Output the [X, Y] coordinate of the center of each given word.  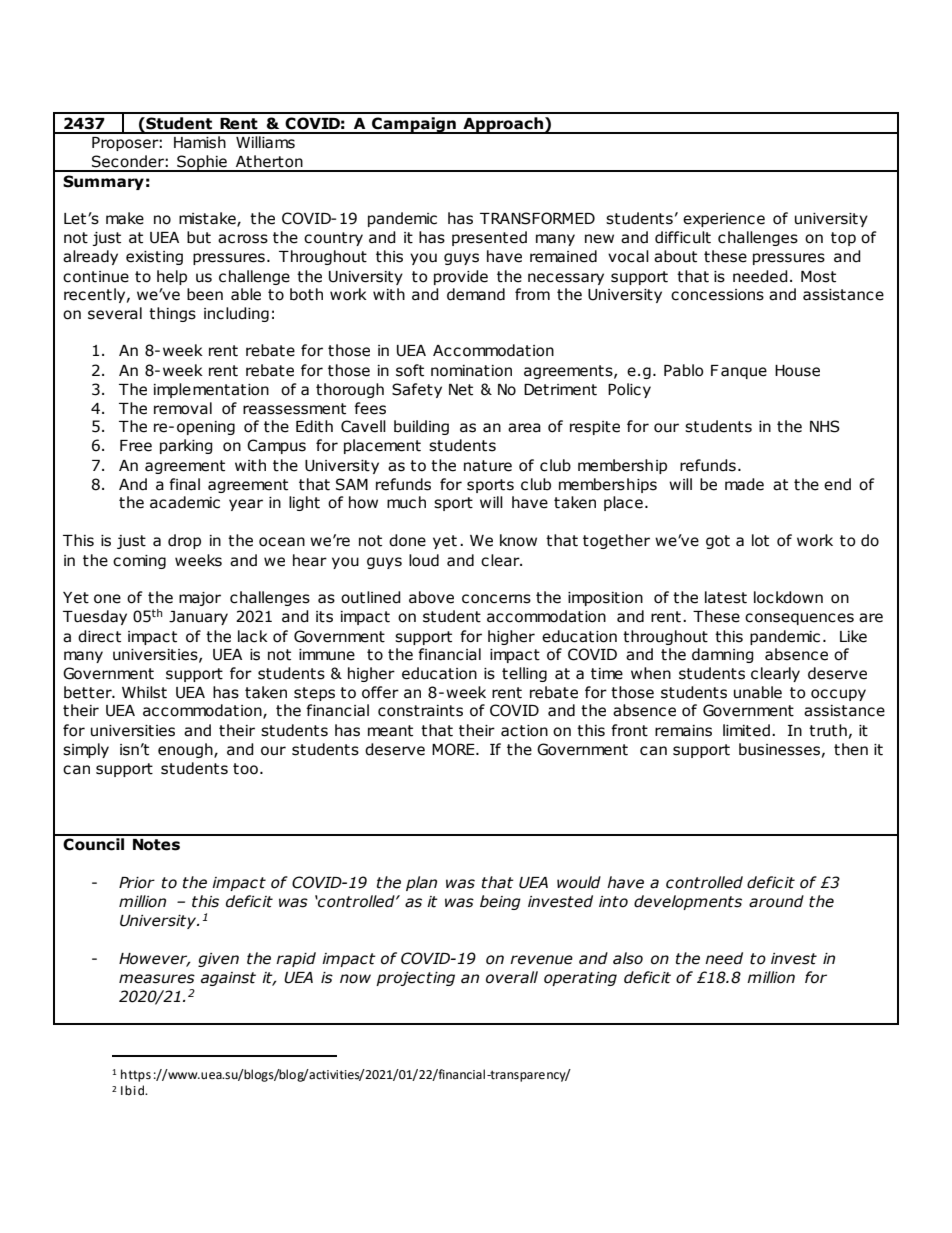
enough [186, 750]
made [744, 484]
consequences [799, 619]
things [172, 314]
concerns [496, 599]
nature [488, 466]
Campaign [414, 125]
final [184, 484]
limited [746, 730]
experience [724, 220]
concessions [717, 295]
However [154, 960]
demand [476, 294]
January [198, 618]
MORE [454, 749]
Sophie [202, 163]
